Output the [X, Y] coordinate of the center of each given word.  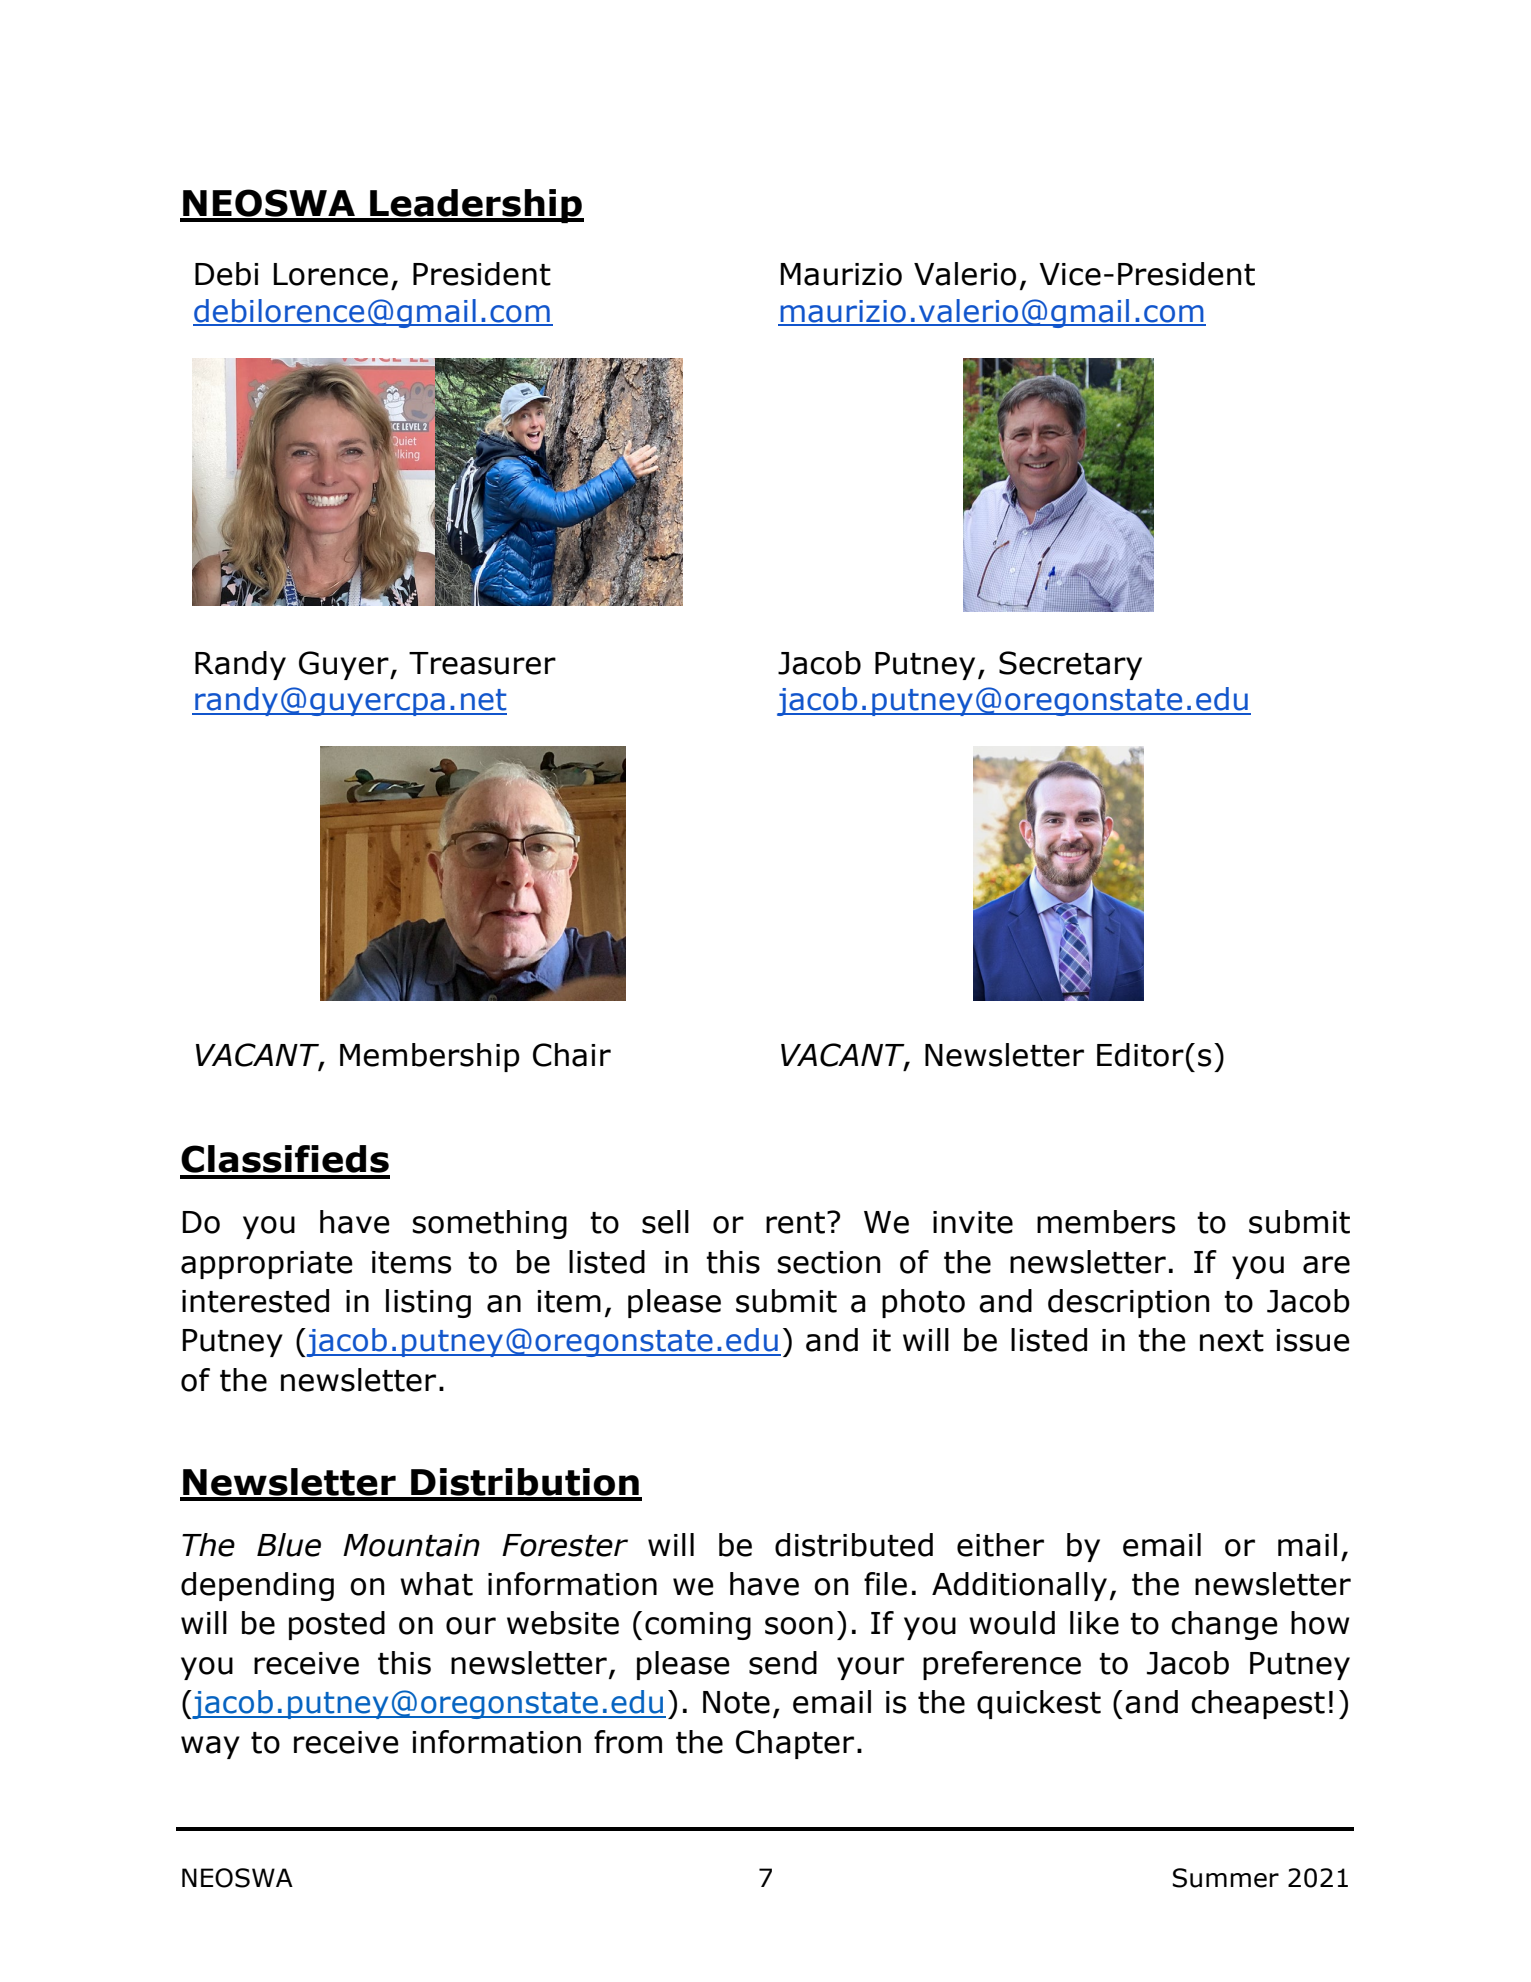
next [1232, 1341]
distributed [854, 1545]
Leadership [476, 206]
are [1326, 1265]
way [210, 1747]
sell [665, 1222]
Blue [289, 1545]
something [490, 1224]
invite [973, 1222]
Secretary [1070, 665]
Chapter [795, 1744]
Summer [1226, 1878]
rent [797, 1222]
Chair [572, 1055]
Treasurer [482, 663]
